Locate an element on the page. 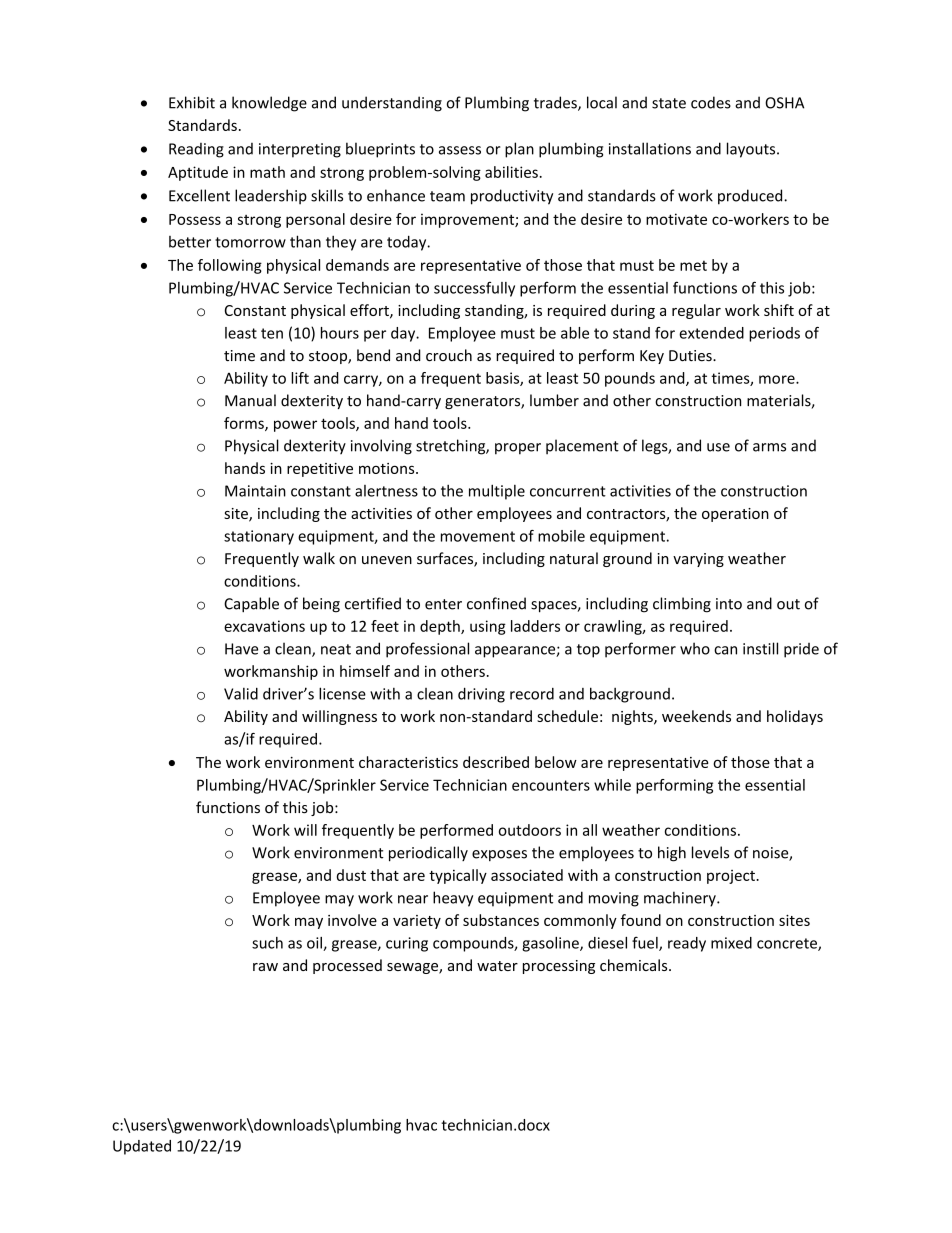  into is located at coordinates (729, 604).
